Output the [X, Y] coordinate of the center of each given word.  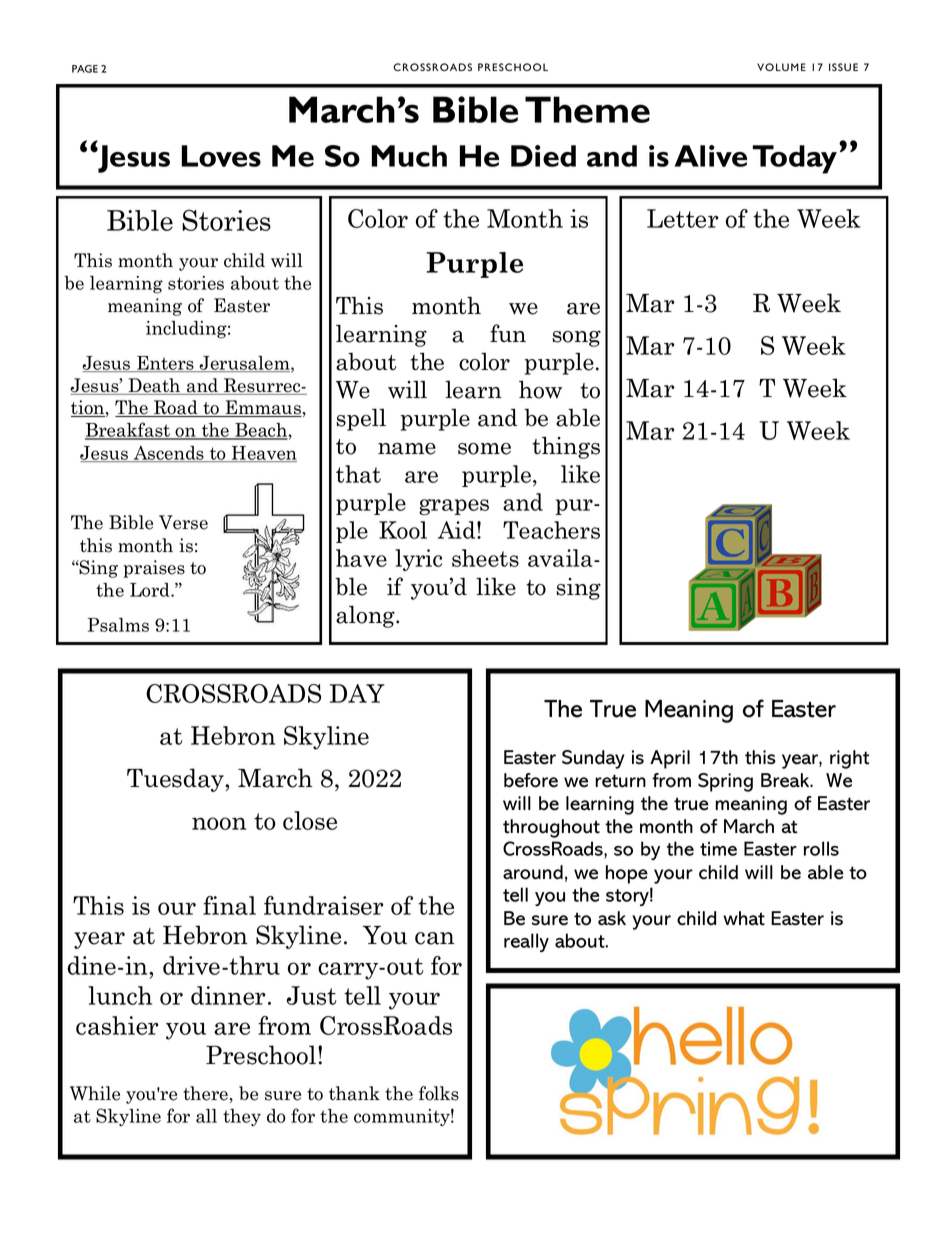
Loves [221, 156]
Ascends [168, 454]
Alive [711, 156]
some [484, 449]
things [566, 447]
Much [409, 156]
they [242, 1117]
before [531, 780]
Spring [725, 782]
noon [219, 823]
